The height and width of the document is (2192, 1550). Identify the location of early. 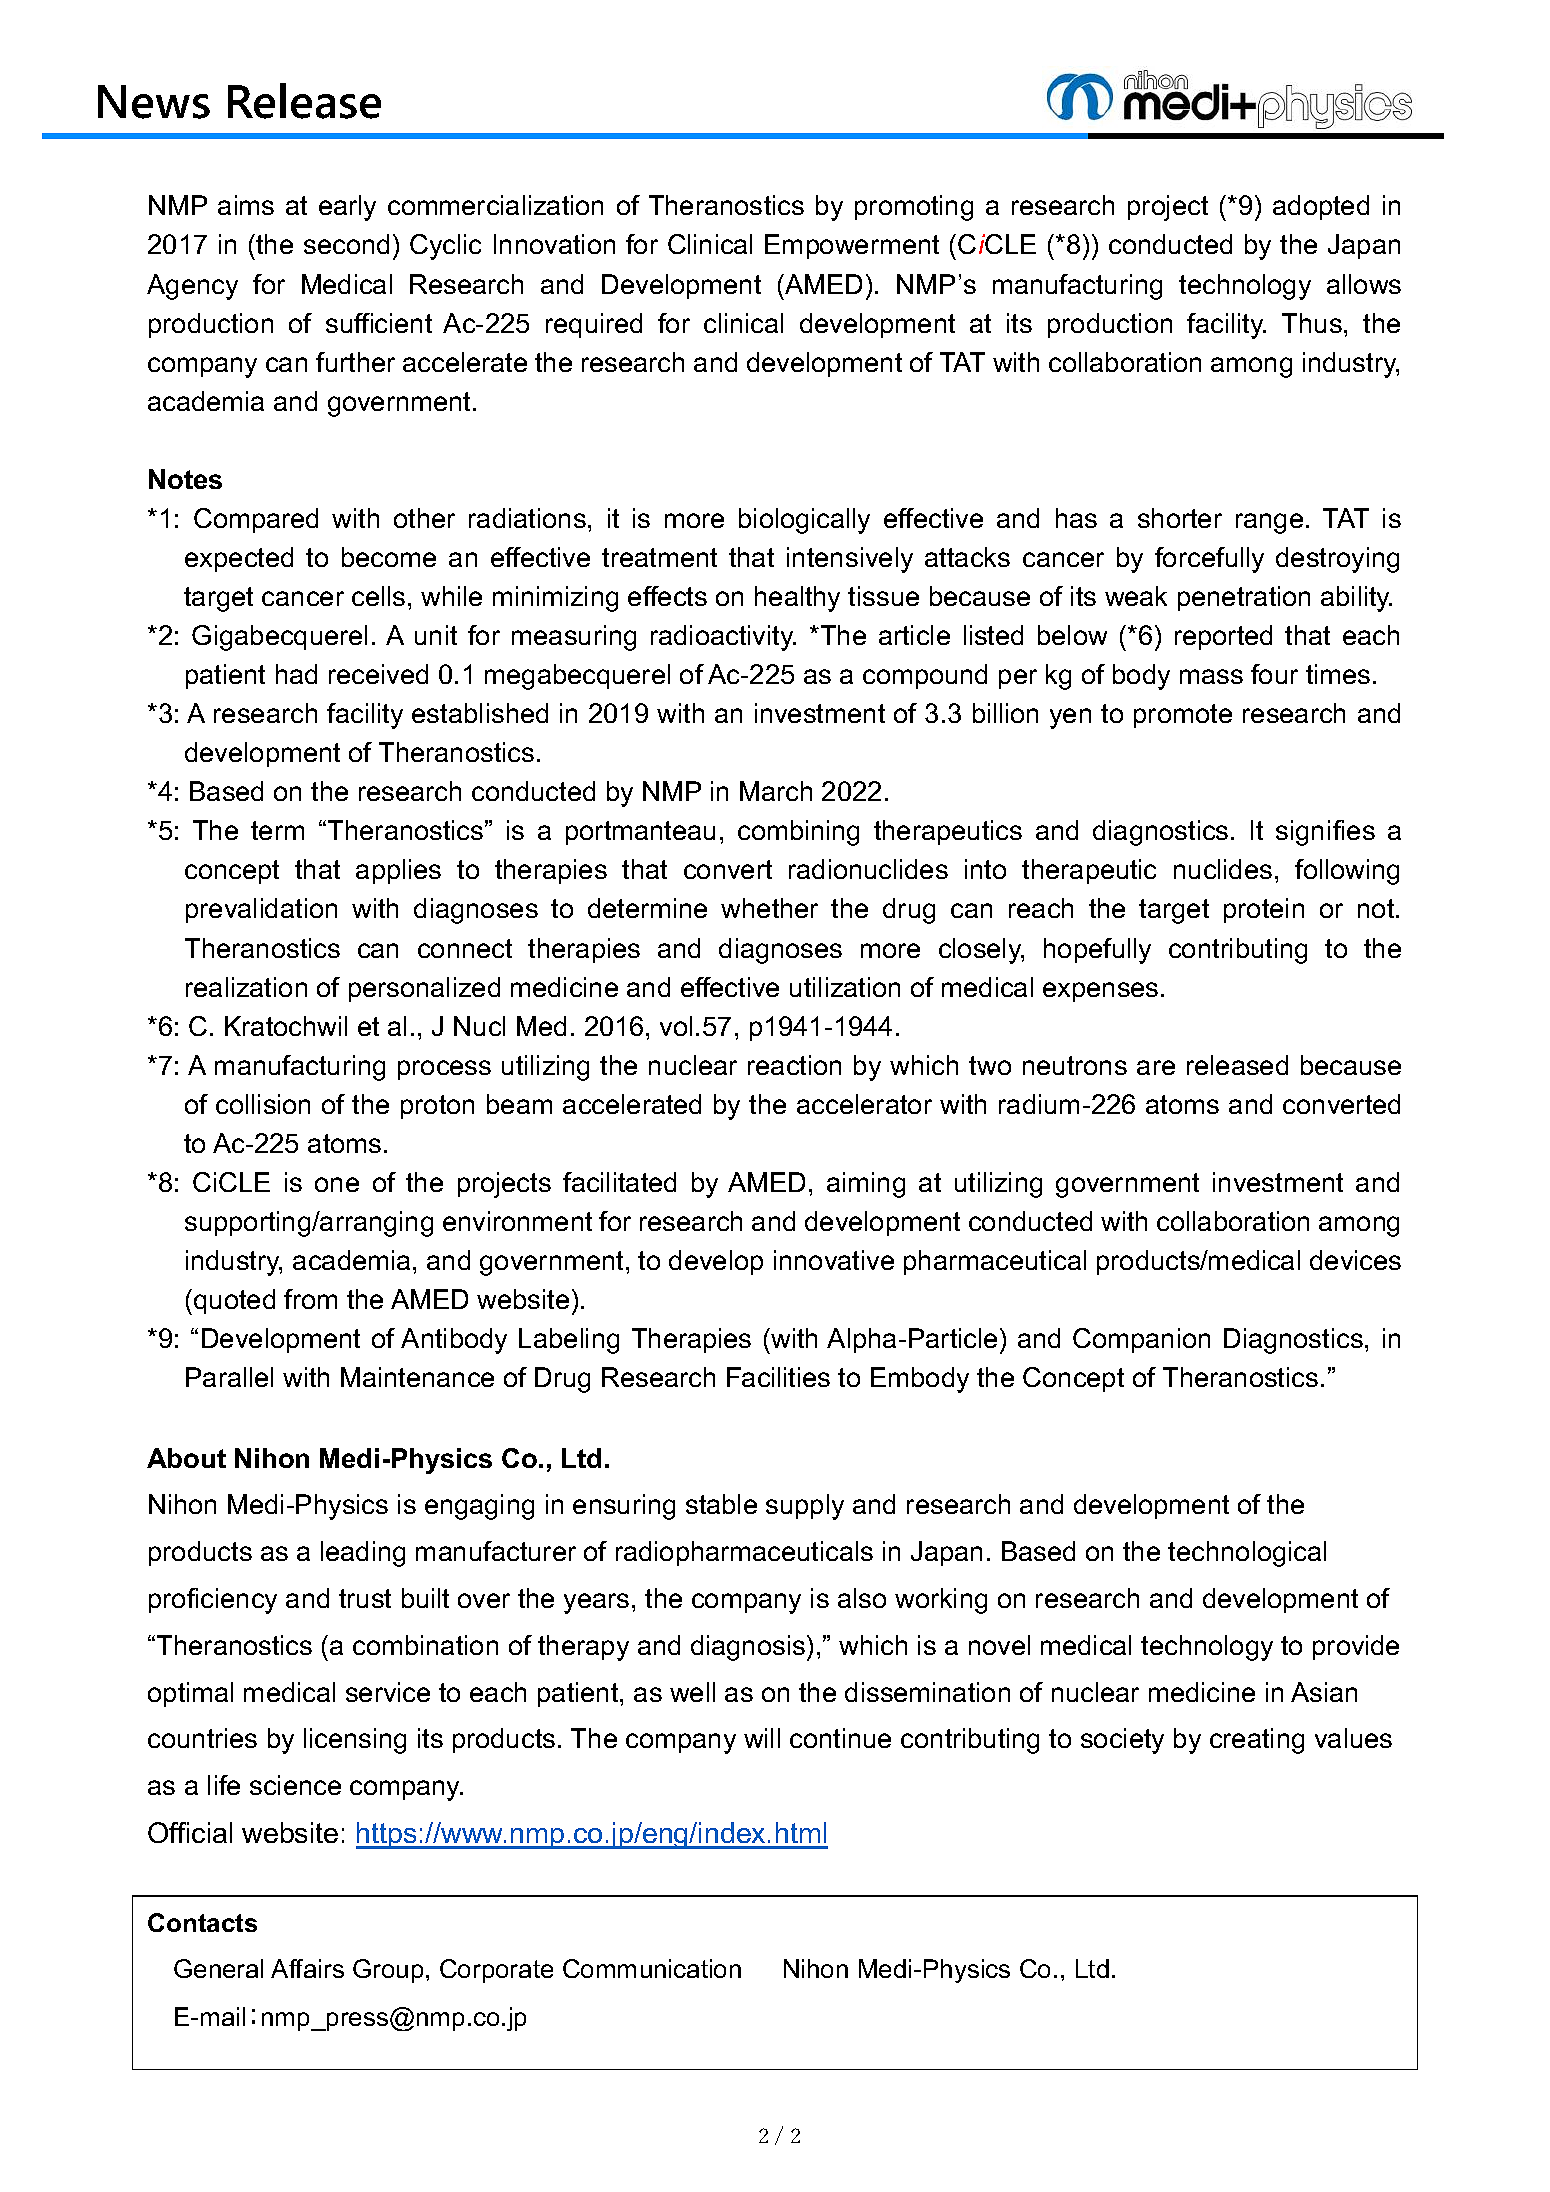
(347, 208).
